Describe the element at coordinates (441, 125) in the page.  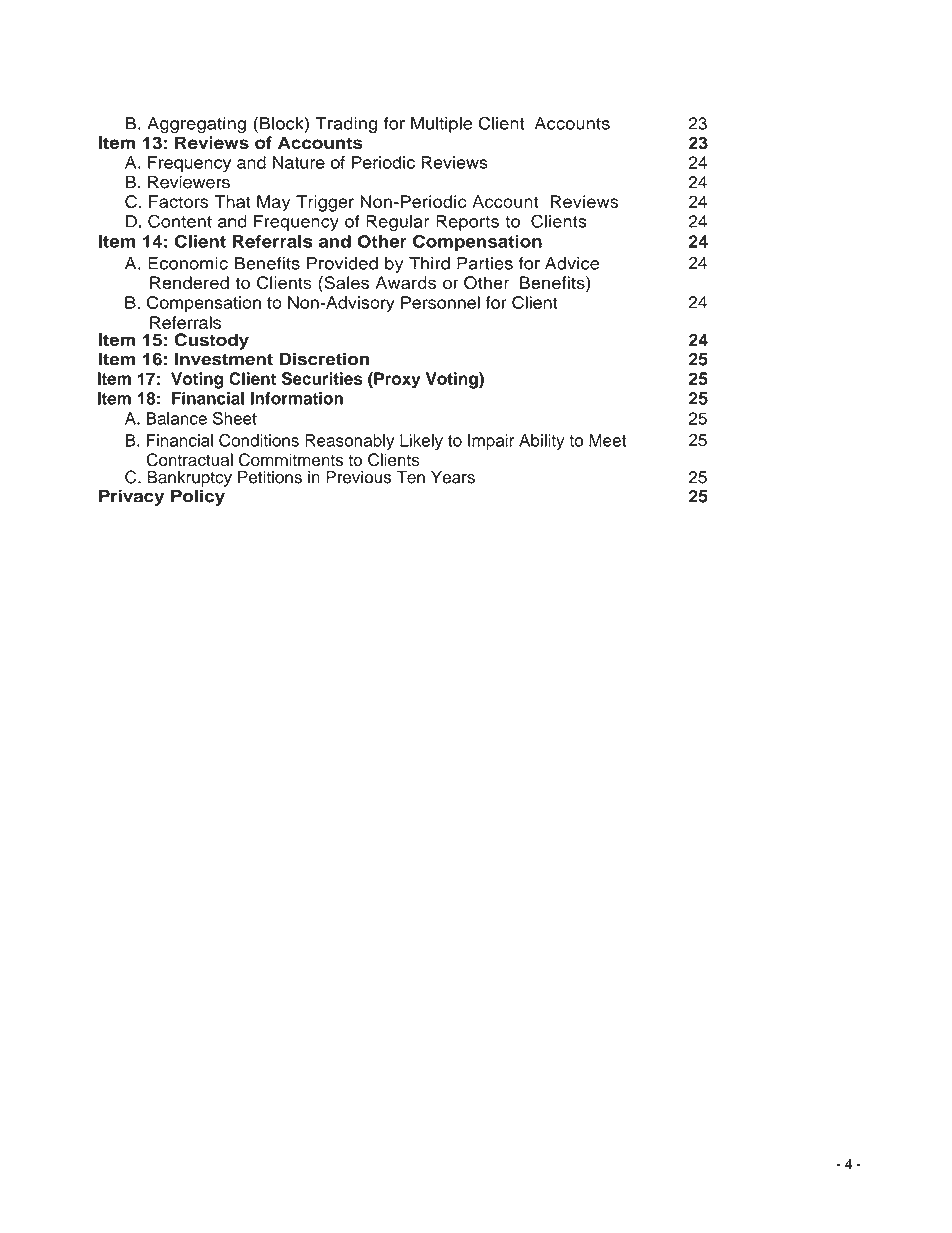
I see `Multiple` at that location.
